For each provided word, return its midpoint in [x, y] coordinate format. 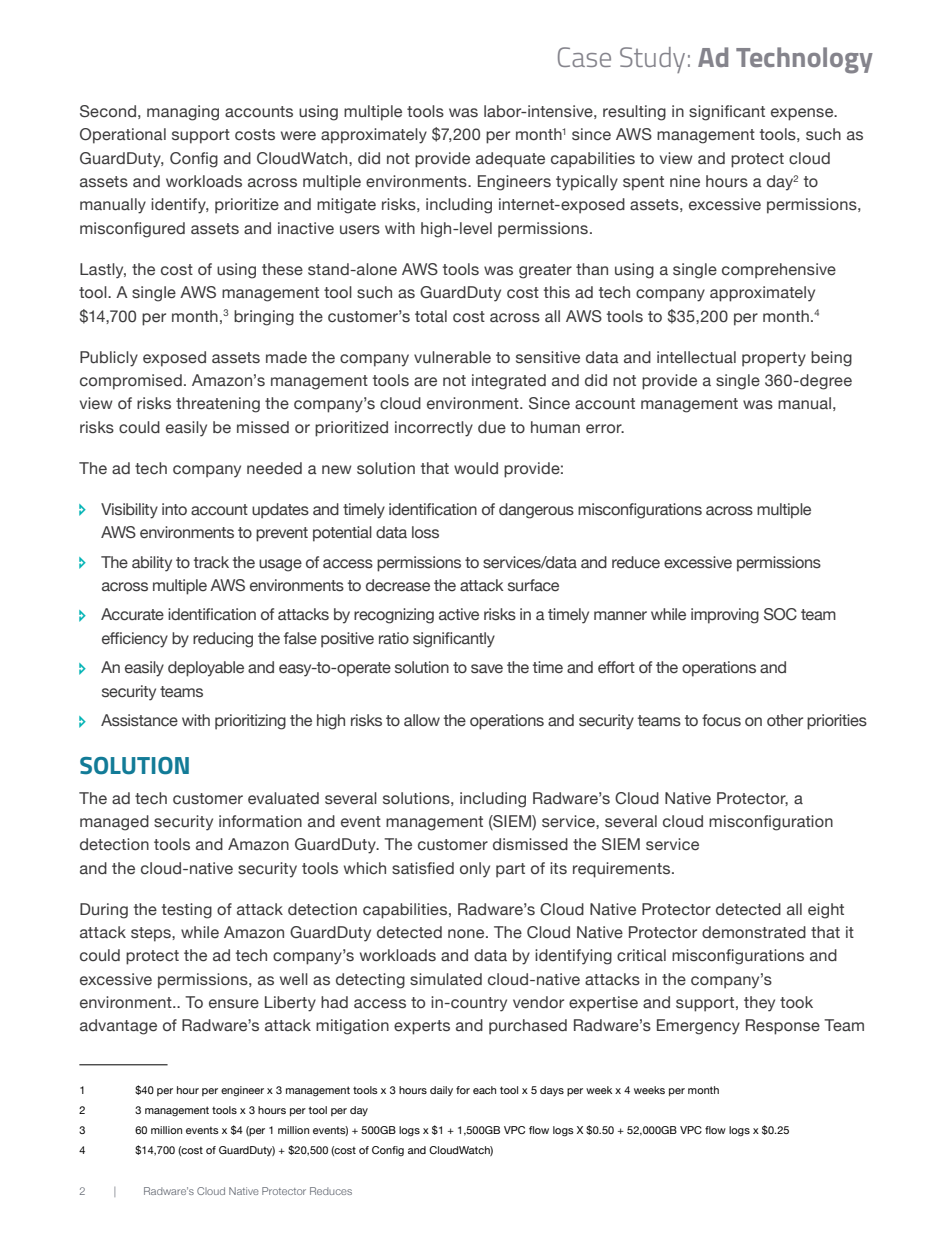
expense [803, 114]
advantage [118, 1027]
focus [721, 720]
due [492, 427]
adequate [510, 160]
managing [183, 113]
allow [422, 720]
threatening [218, 405]
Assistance [139, 720]
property [774, 359]
